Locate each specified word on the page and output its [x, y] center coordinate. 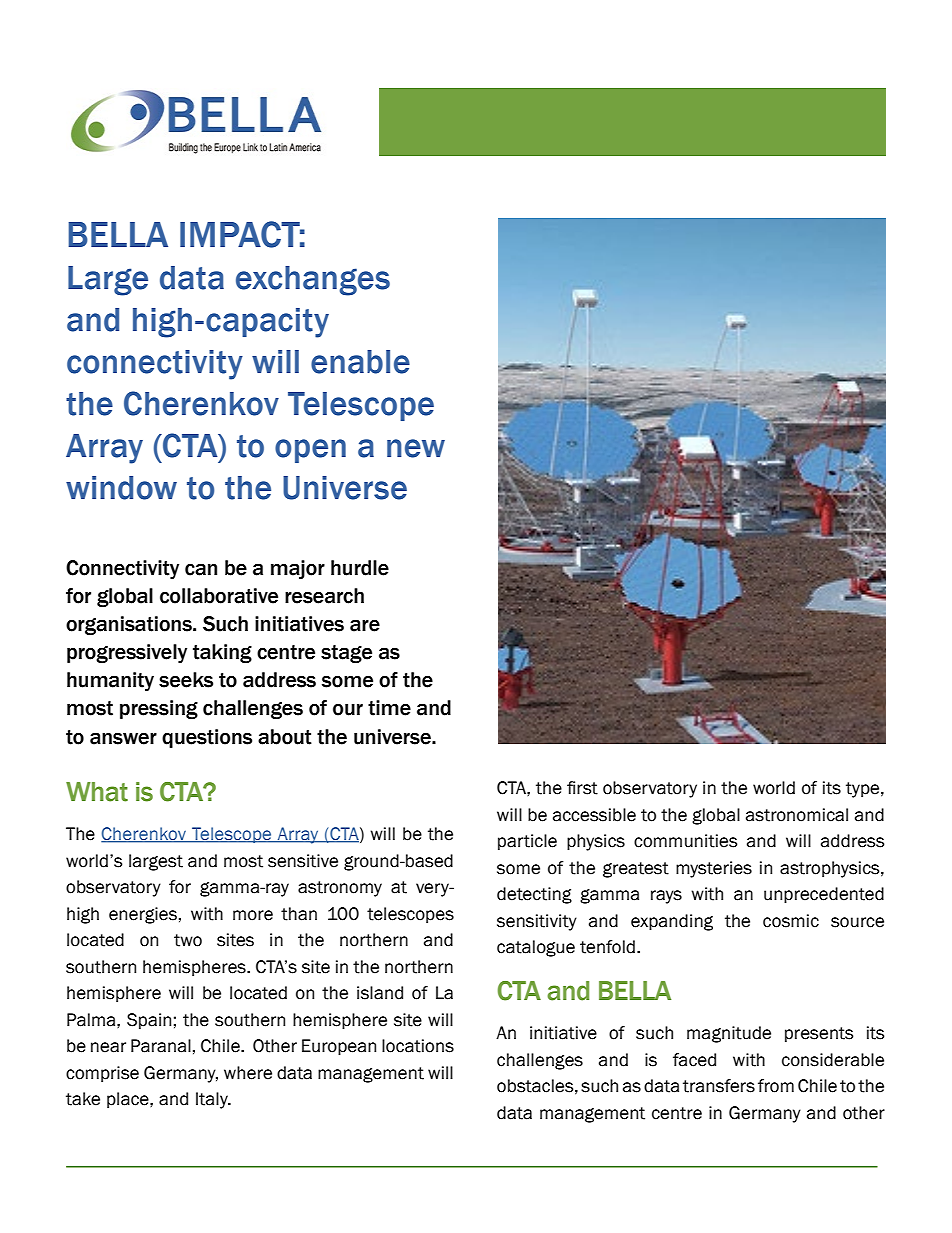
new [416, 448]
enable [360, 362]
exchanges [313, 281]
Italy [213, 1100]
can [201, 569]
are [365, 625]
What [97, 792]
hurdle [360, 568]
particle [527, 842]
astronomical [797, 815]
